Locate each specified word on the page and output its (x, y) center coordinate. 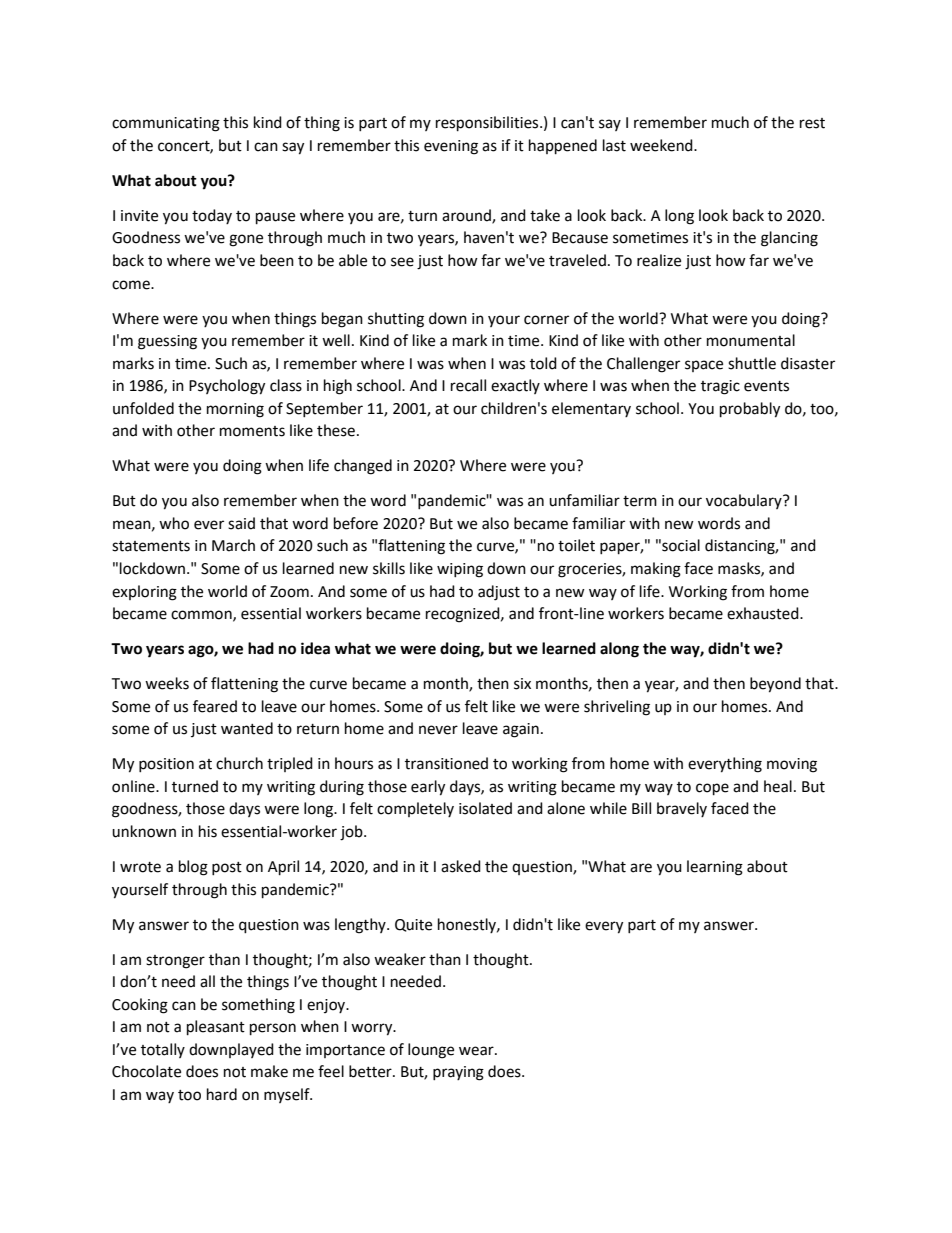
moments (252, 431)
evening (451, 147)
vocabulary (745, 501)
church (239, 763)
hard (222, 1094)
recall (468, 385)
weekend (662, 145)
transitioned (446, 763)
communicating (166, 124)
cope (712, 789)
